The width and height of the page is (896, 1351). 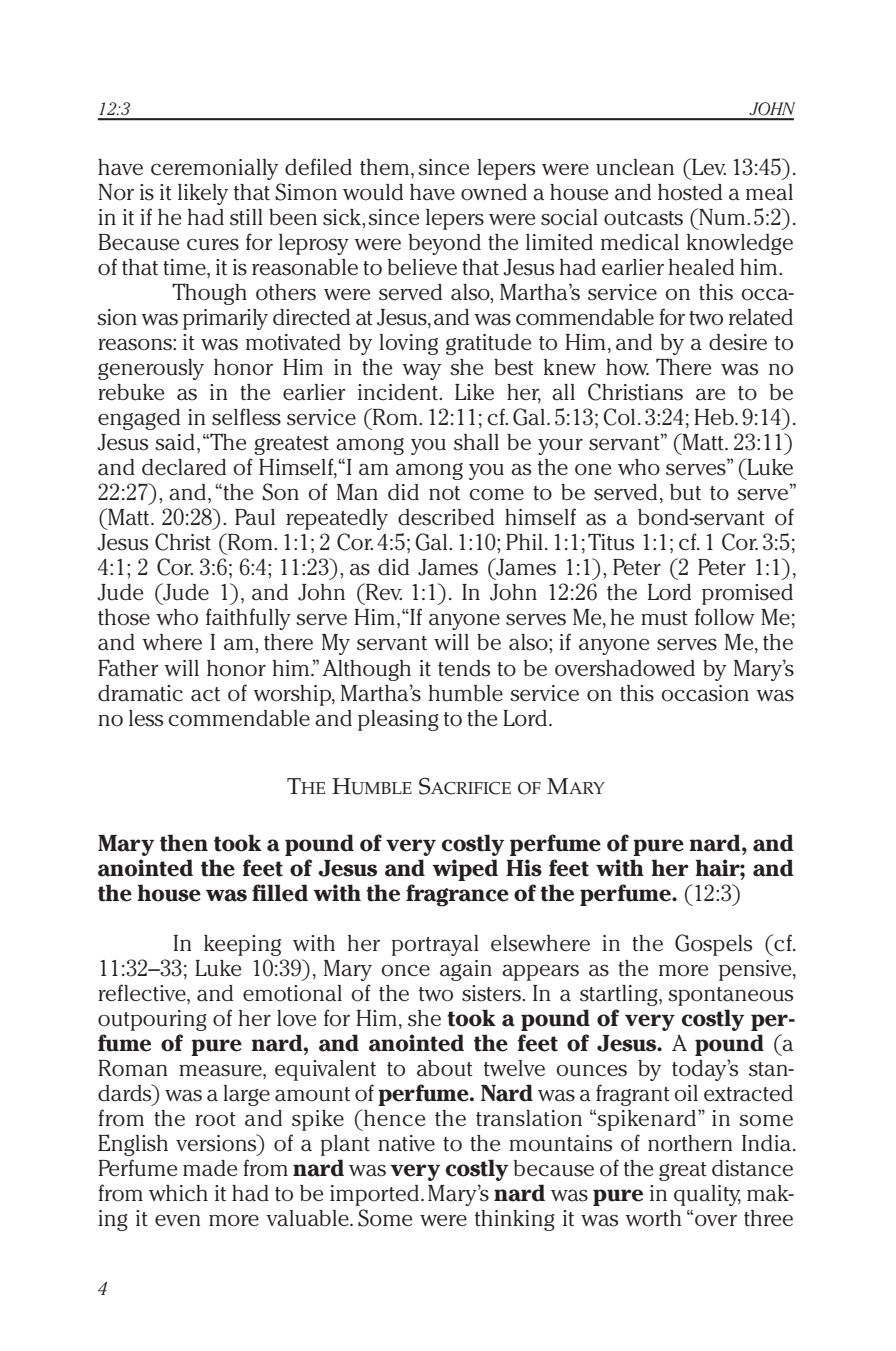 I want to click on described, so click(x=446, y=517).
